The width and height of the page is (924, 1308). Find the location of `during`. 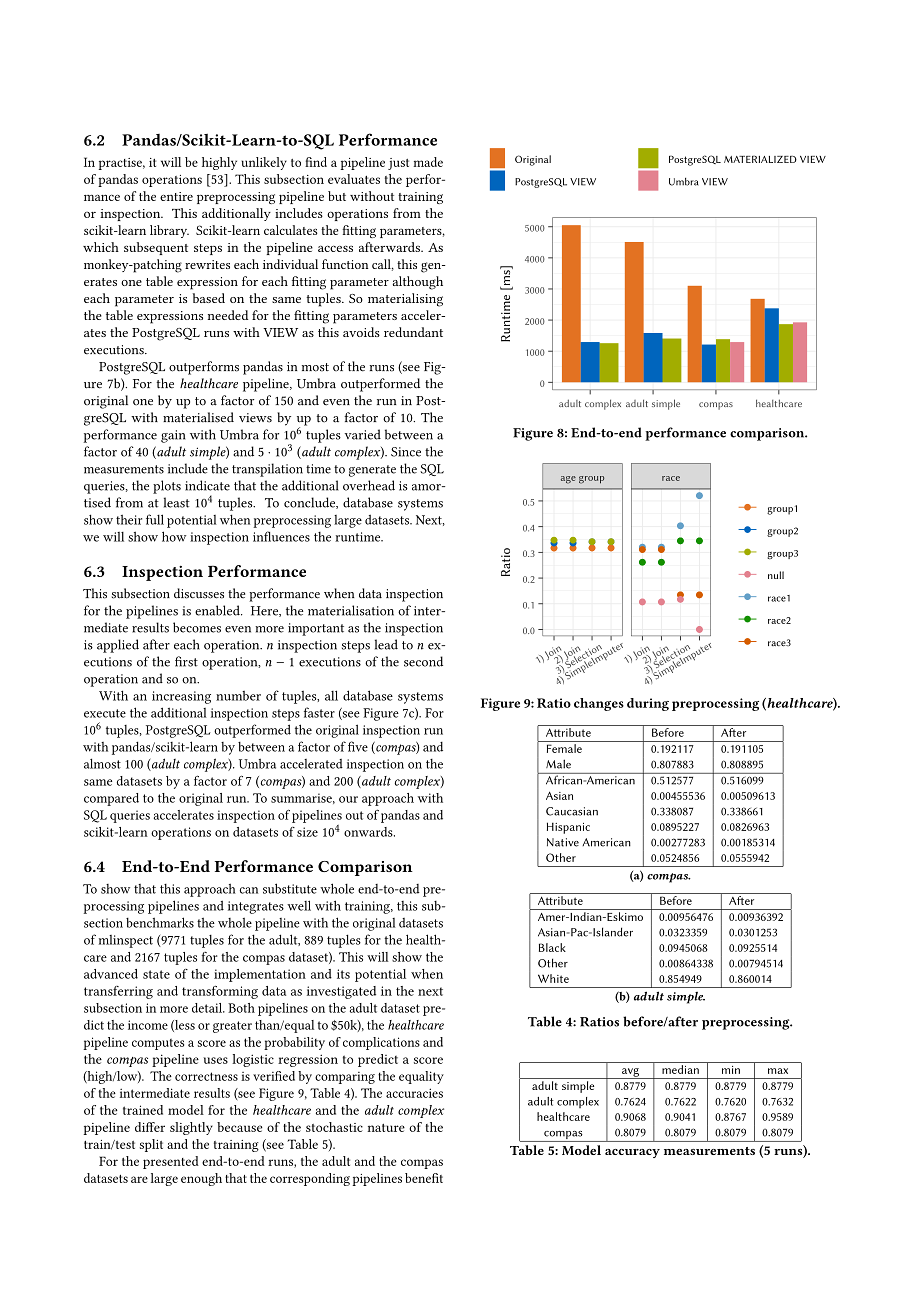

during is located at coordinates (648, 704).
